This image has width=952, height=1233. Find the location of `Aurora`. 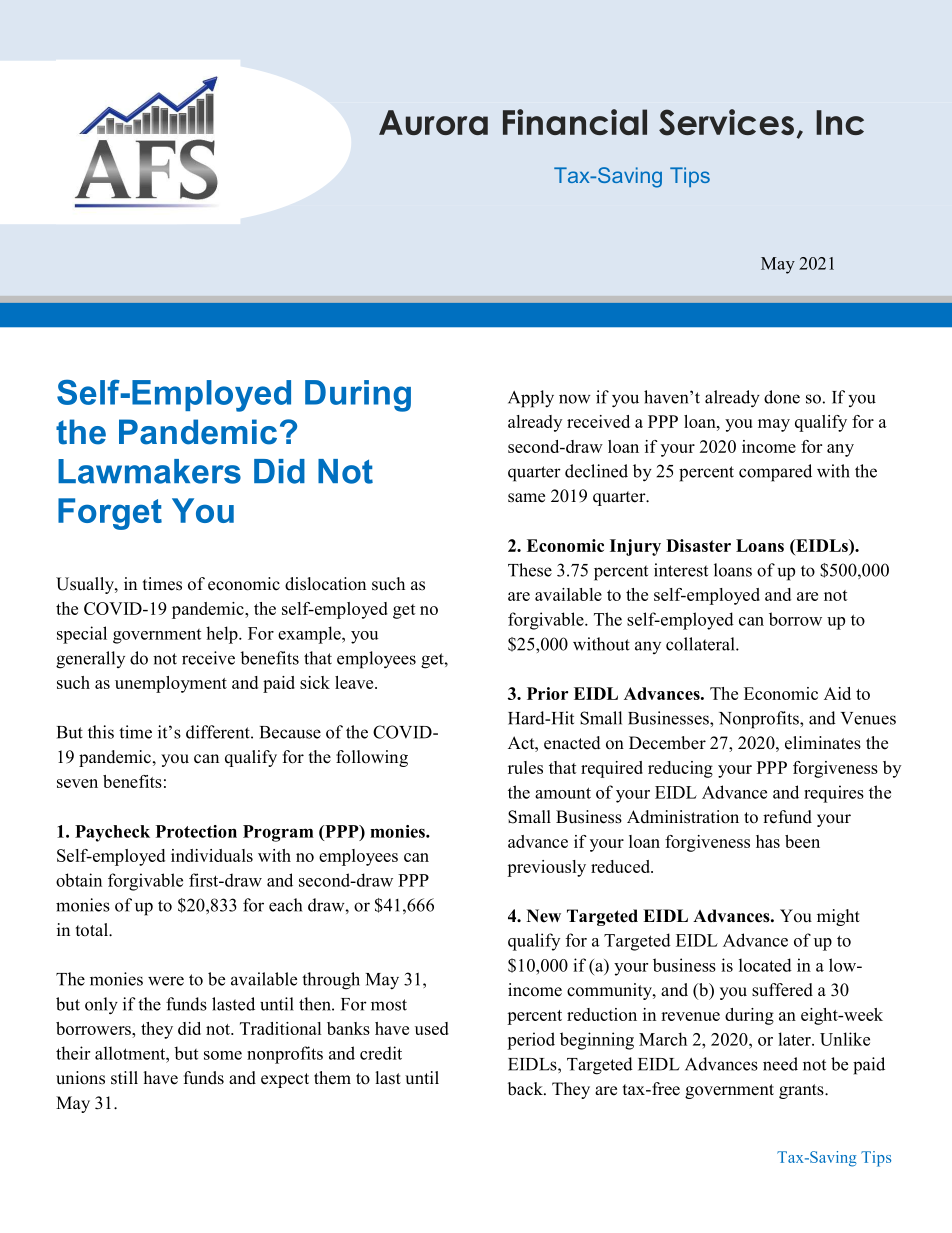

Aurora is located at coordinates (433, 122).
